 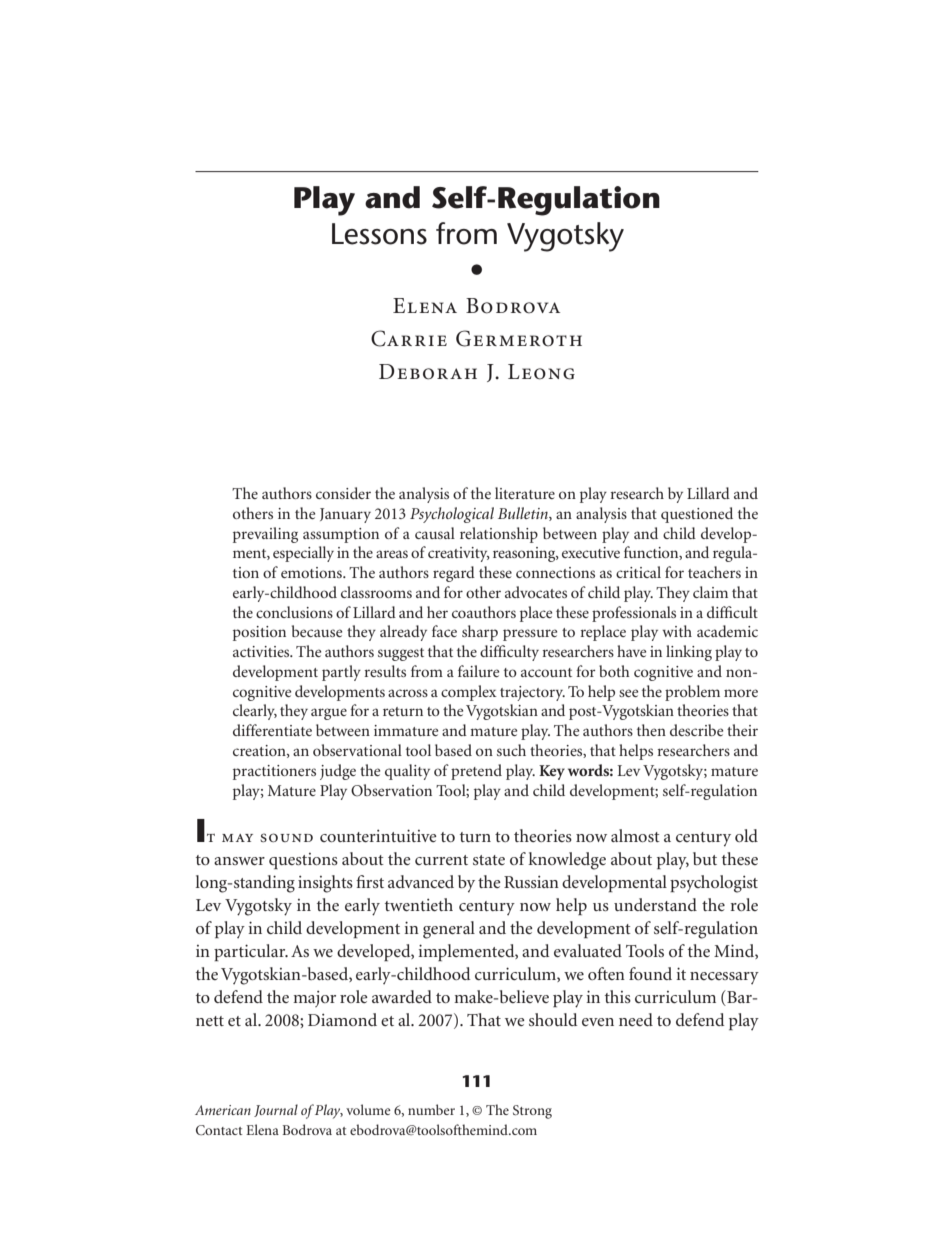 I want to click on Leong, so click(x=541, y=372).
